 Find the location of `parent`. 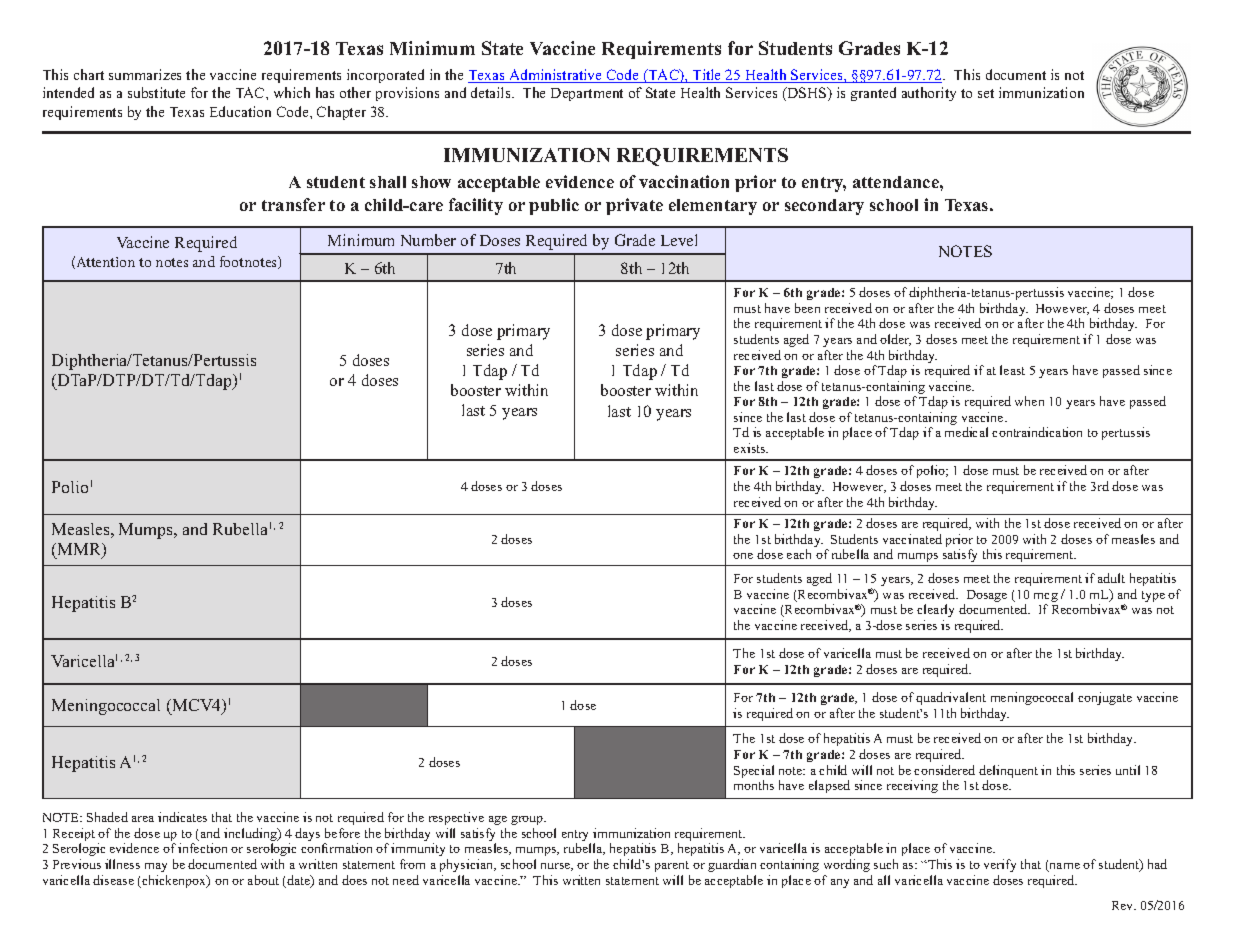

parent is located at coordinates (672, 866).
